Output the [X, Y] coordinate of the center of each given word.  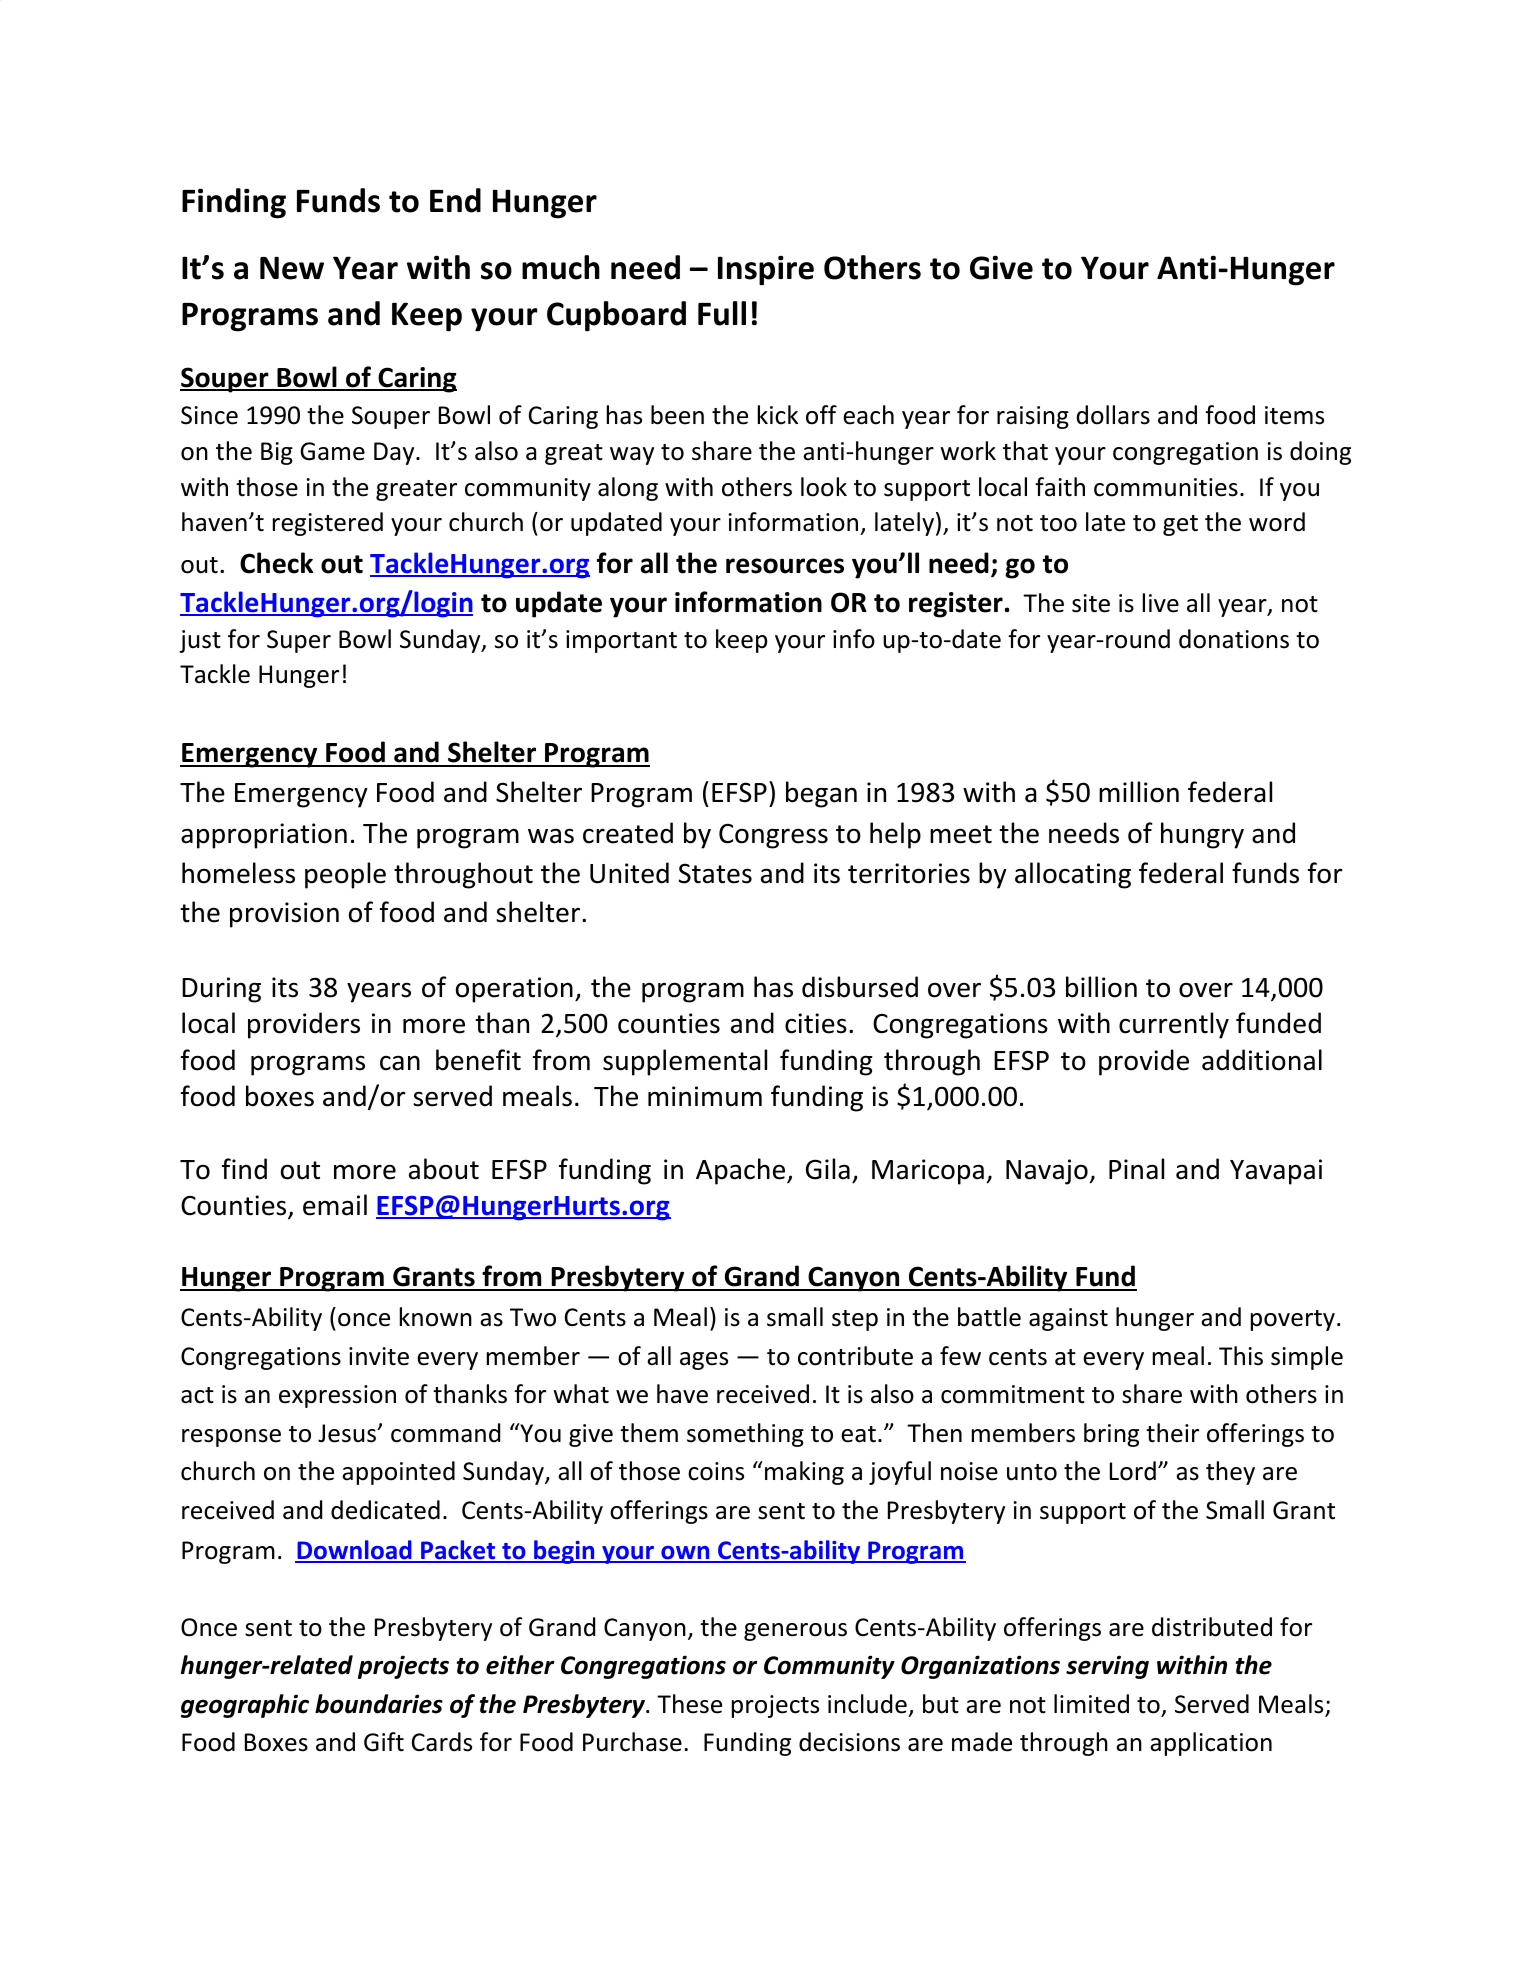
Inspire [766, 270]
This [1241, 1356]
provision [284, 915]
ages [704, 1361]
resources [785, 566]
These [689, 1704]
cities [816, 1023]
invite [379, 1356]
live [1161, 603]
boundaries [379, 1704]
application [1211, 1744]
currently [1174, 1025]
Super [299, 641]
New [292, 268]
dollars [1113, 415]
